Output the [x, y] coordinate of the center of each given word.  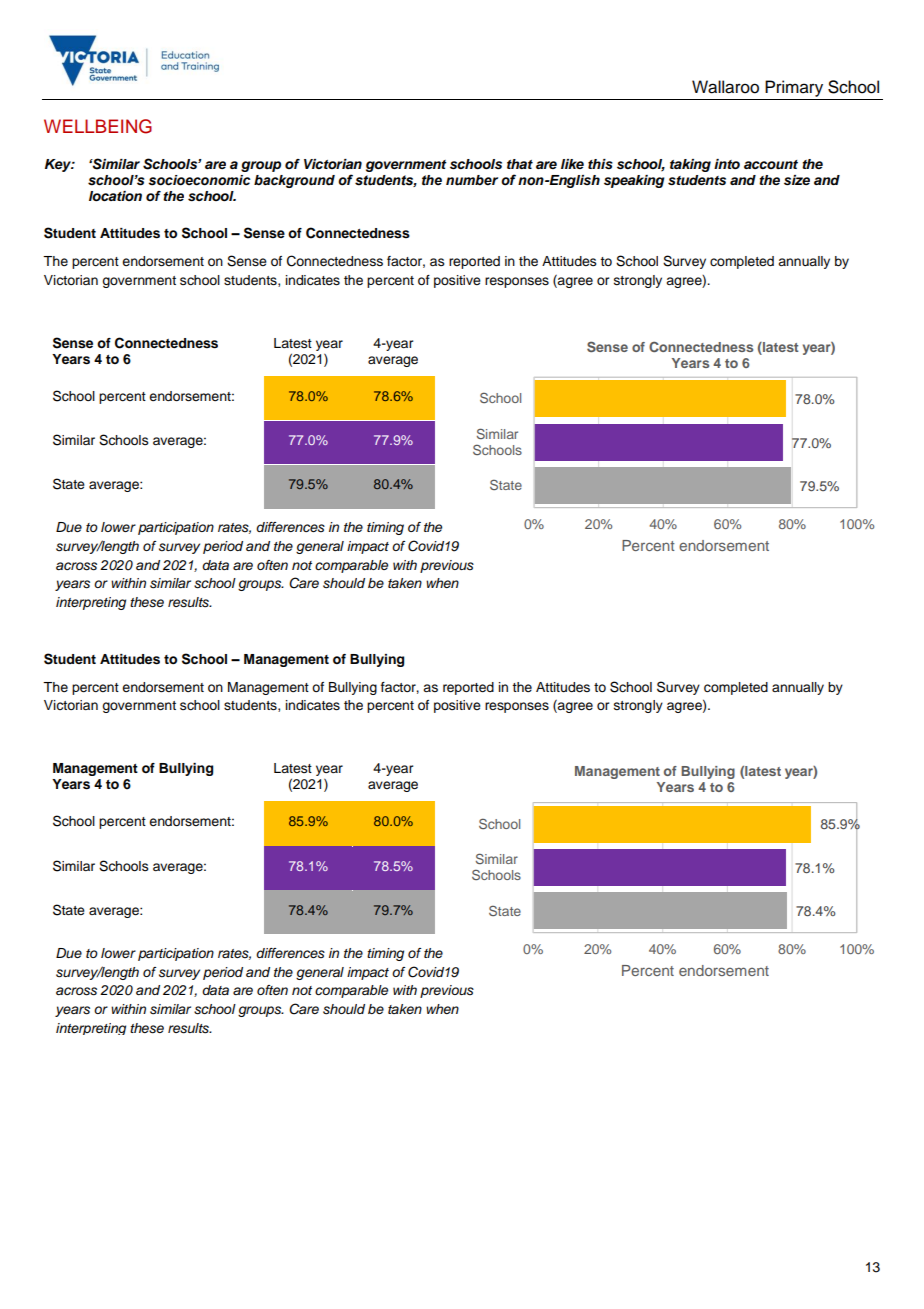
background [294, 181]
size [797, 180]
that [520, 164]
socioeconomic [199, 180]
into [727, 164]
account [771, 164]
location [115, 196]
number [472, 180]
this [600, 164]
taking [690, 165]
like [572, 164]
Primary [794, 88]
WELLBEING [98, 126]
